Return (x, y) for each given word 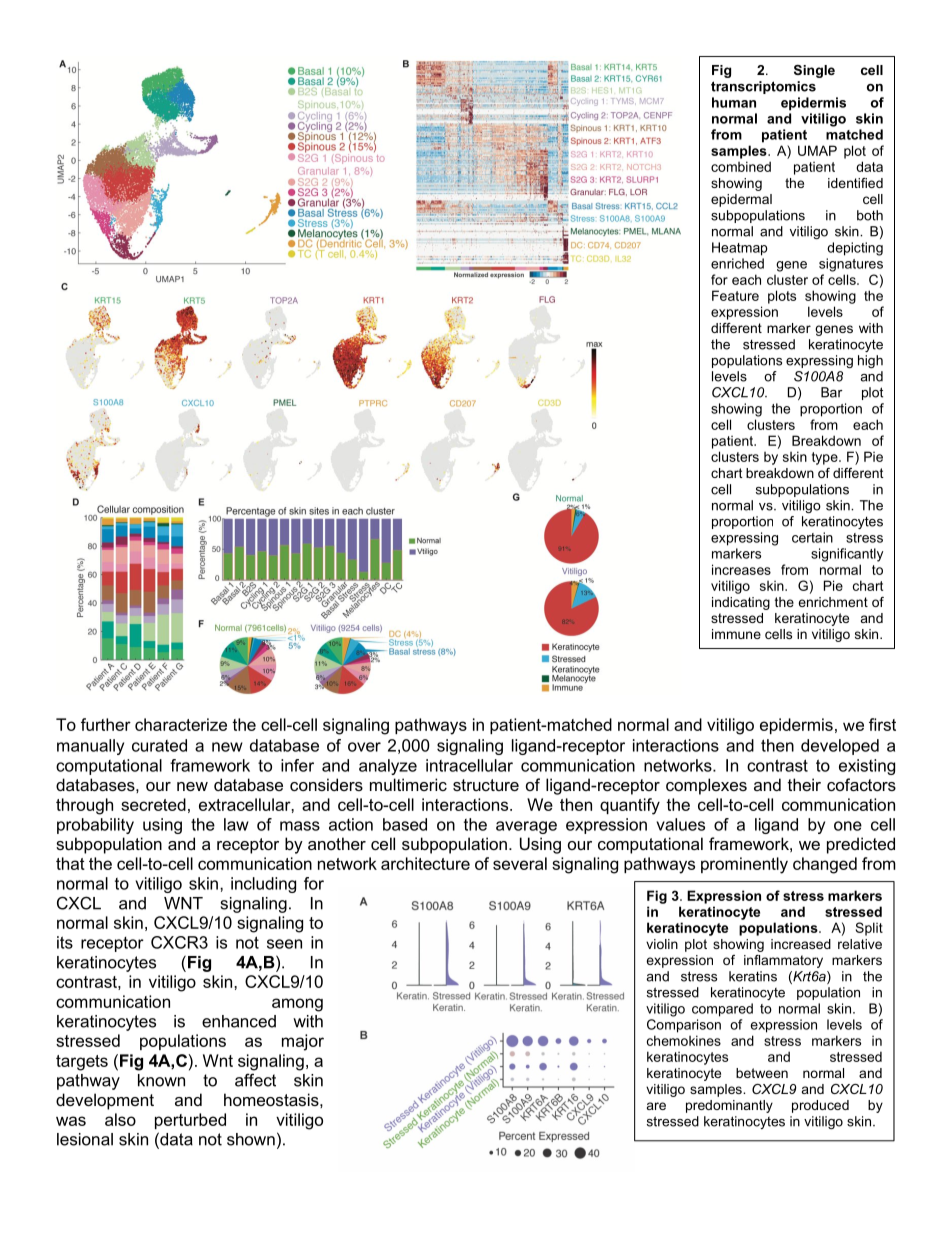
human (734, 102)
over (364, 747)
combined (741, 166)
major (303, 1042)
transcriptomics (763, 87)
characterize (181, 724)
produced (820, 1106)
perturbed (190, 1121)
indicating (741, 603)
